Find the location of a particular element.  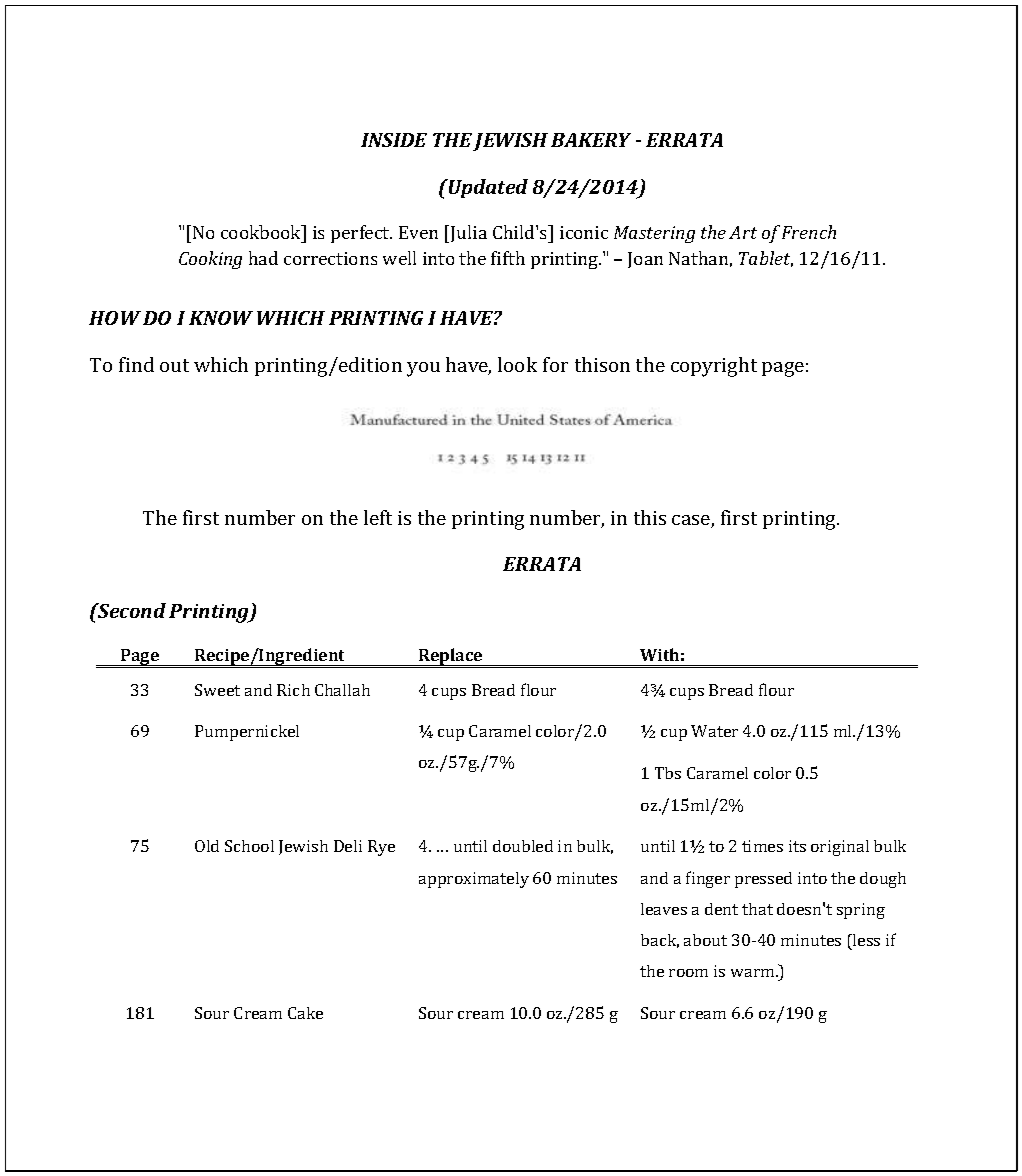

French is located at coordinates (809, 232).
